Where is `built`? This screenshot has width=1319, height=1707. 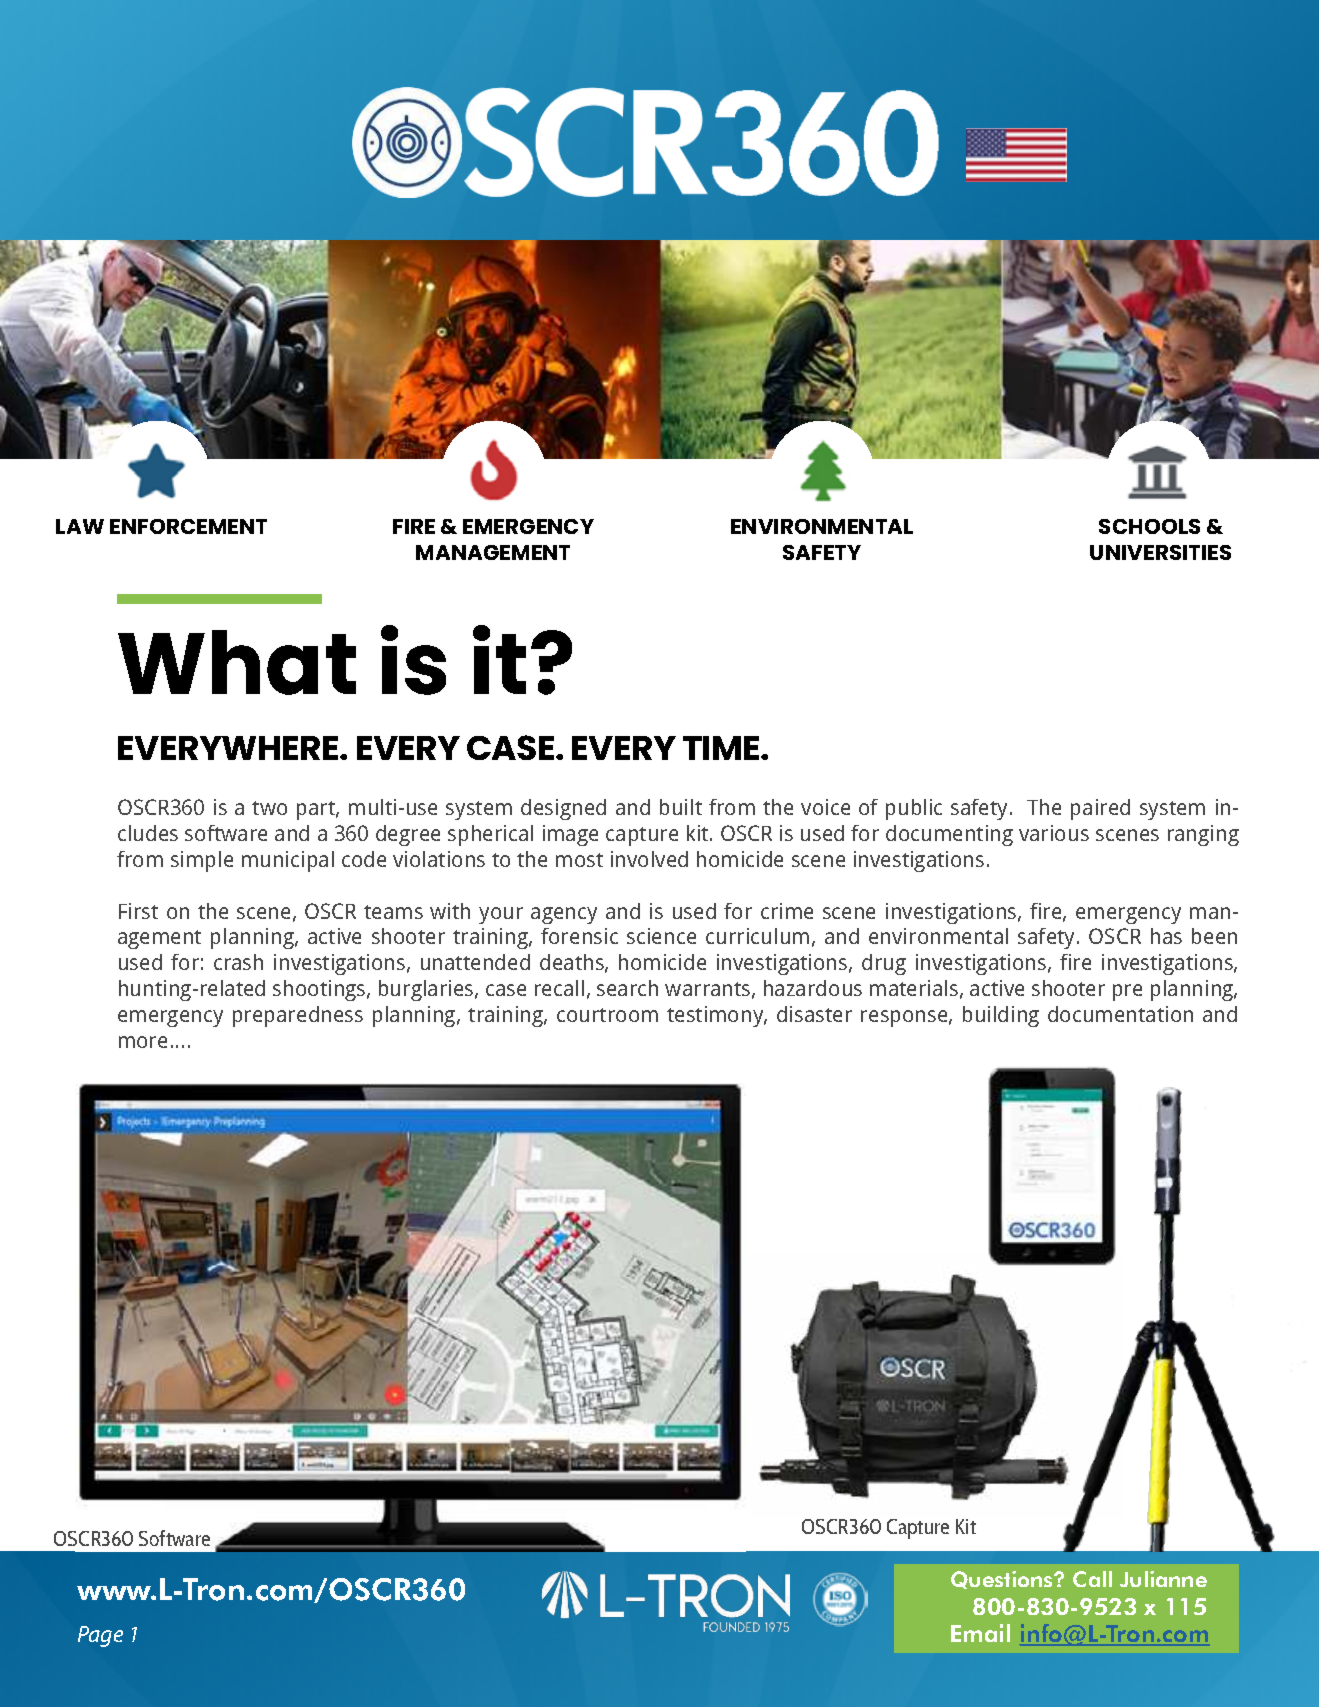 built is located at coordinates (681, 807).
